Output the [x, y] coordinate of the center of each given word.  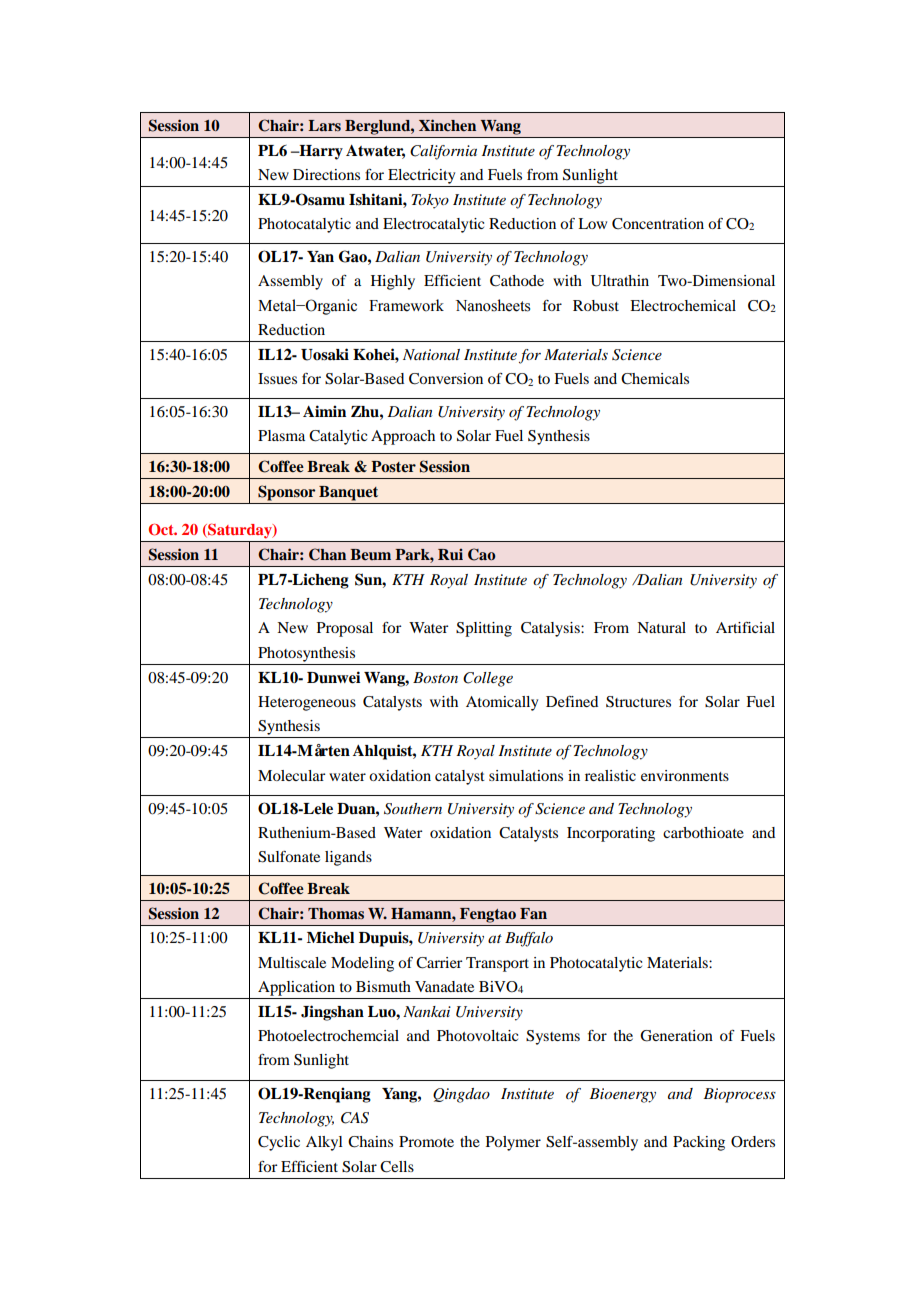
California [443, 152]
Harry [320, 152]
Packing [699, 1143]
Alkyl [324, 1143]
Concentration [658, 224]
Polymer [513, 1143]
